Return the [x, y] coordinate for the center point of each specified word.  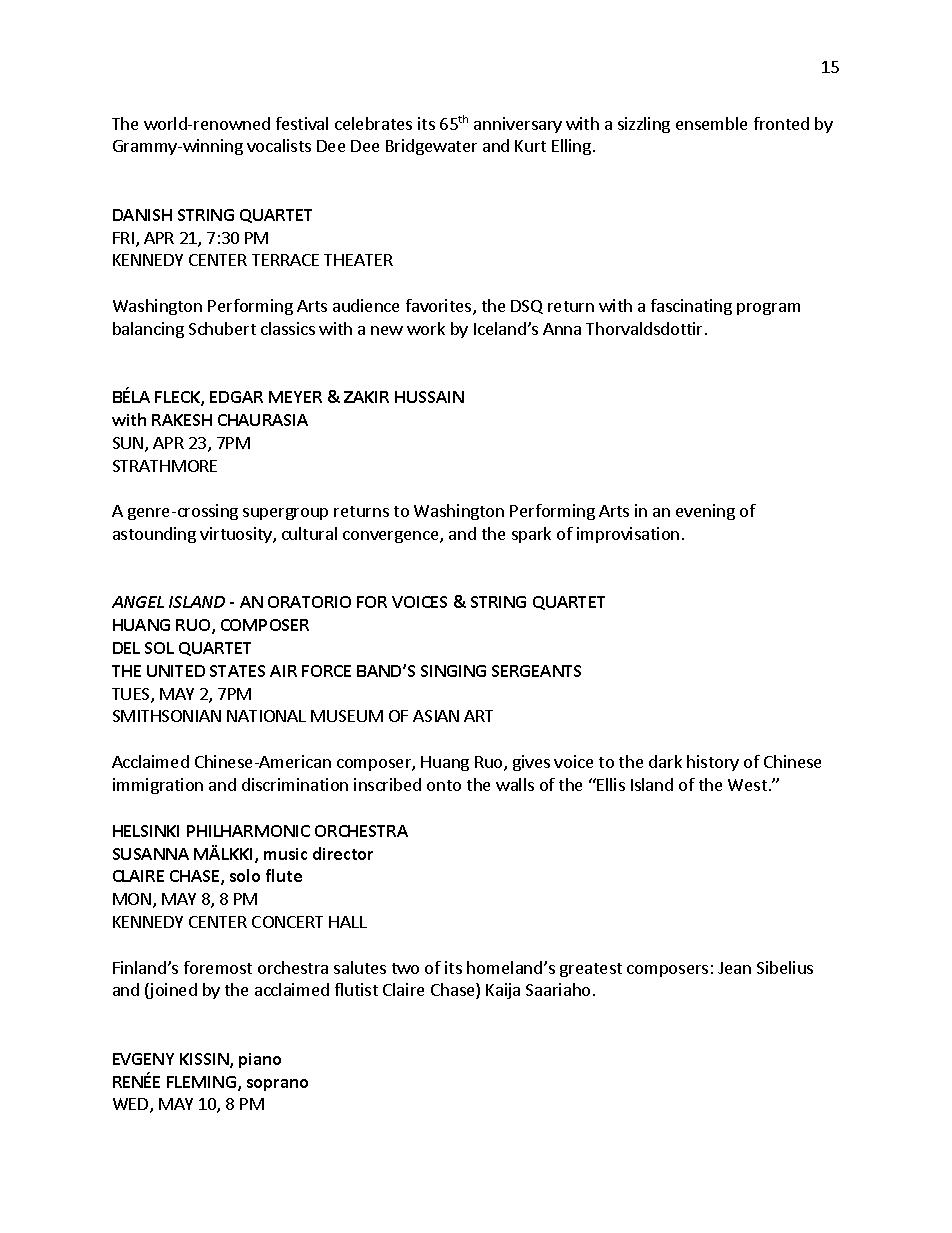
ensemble [711, 123]
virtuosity [237, 535]
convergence [392, 537]
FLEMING [201, 1082]
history [713, 763]
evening [705, 512]
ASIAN [436, 716]
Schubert [222, 328]
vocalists [279, 145]
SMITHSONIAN [167, 716]
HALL [348, 922]
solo [245, 875]
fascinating [691, 307]
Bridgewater [431, 147]
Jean [734, 968]
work [426, 328]
